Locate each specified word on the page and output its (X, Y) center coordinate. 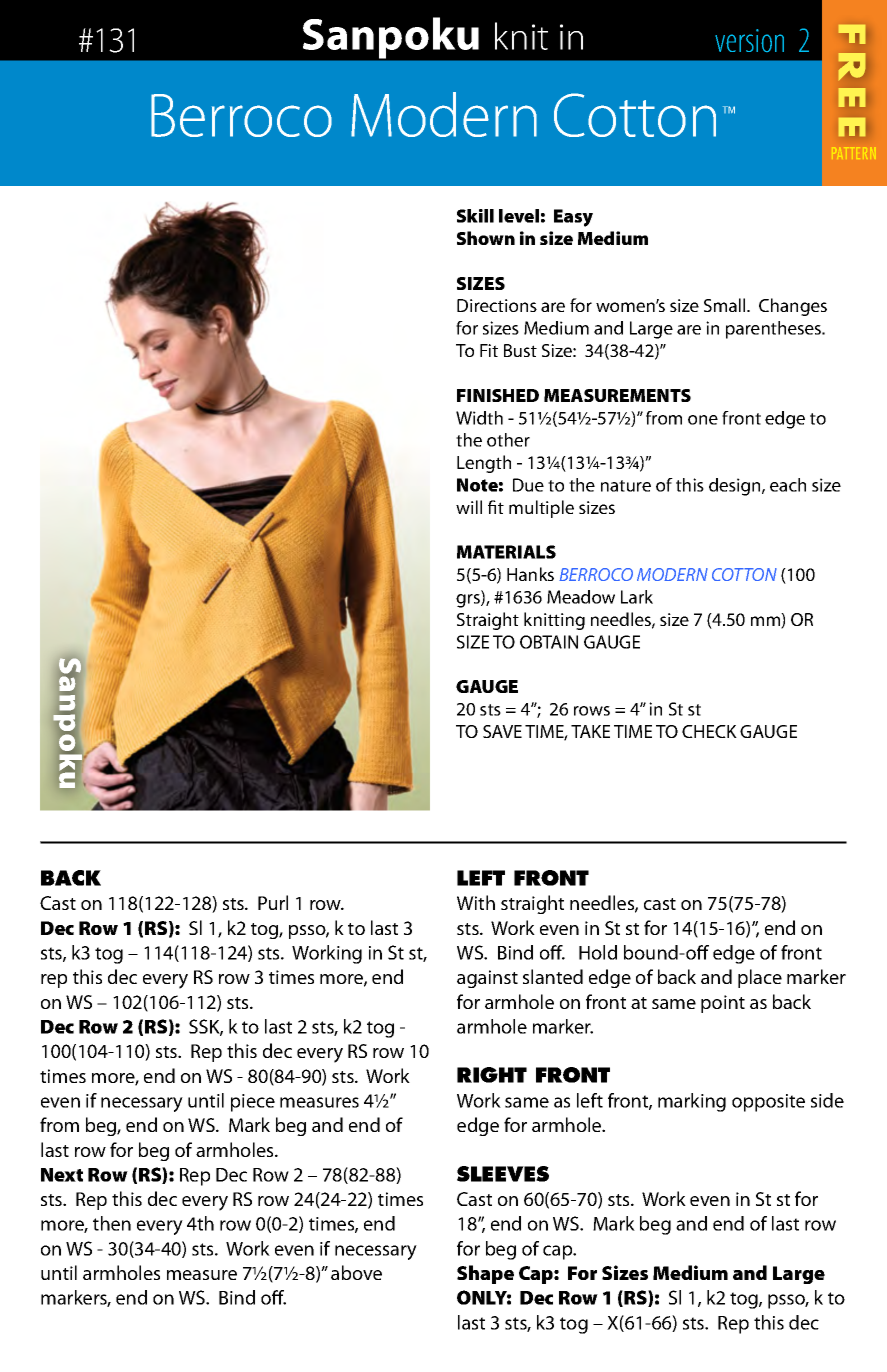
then (112, 1223)
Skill (475, 216)
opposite (768, 1103)
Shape (485, 1274)
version (749, 40)
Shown (486, 238)
